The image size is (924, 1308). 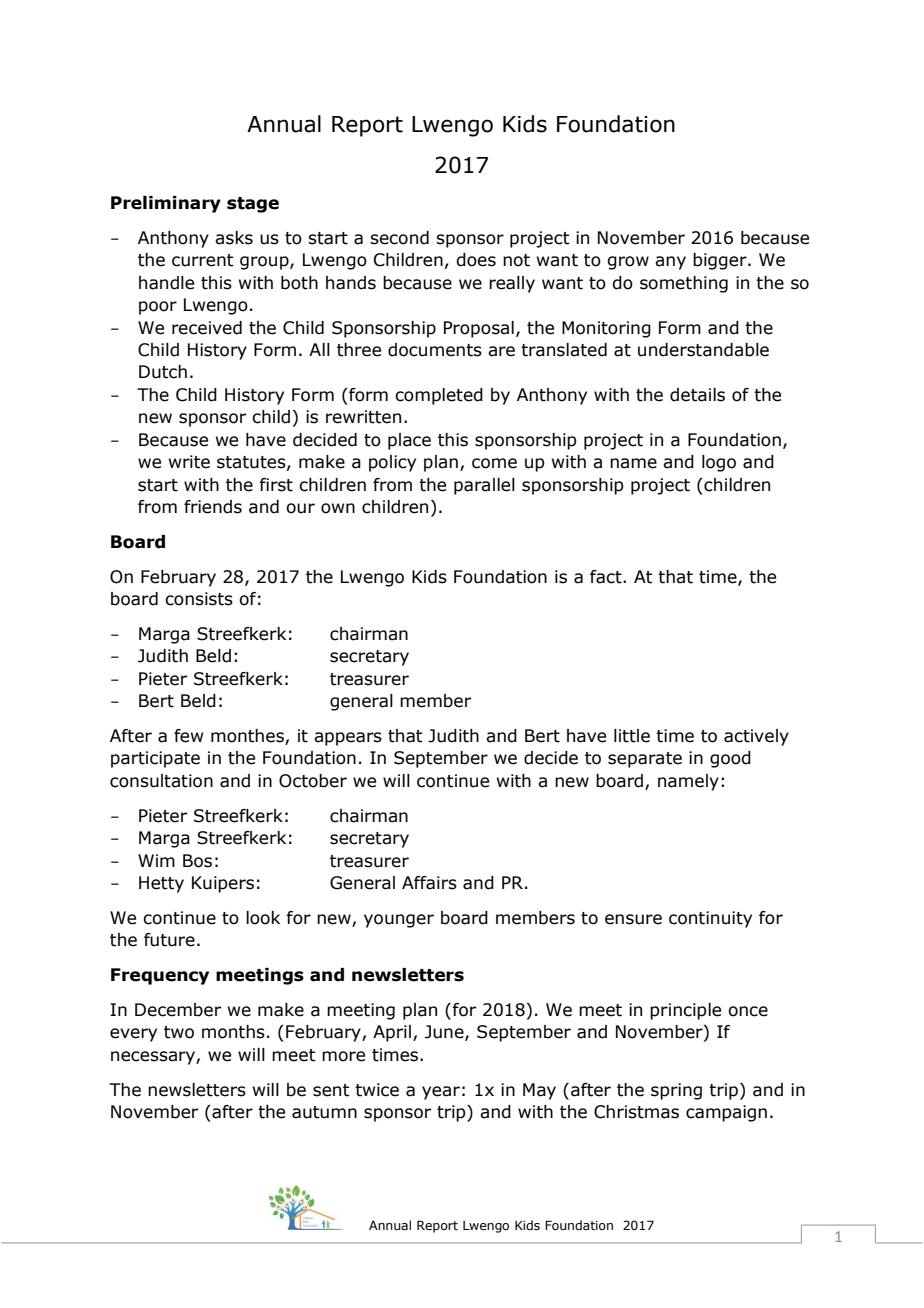 I want to click on months, so click(x=233, y=1032).
